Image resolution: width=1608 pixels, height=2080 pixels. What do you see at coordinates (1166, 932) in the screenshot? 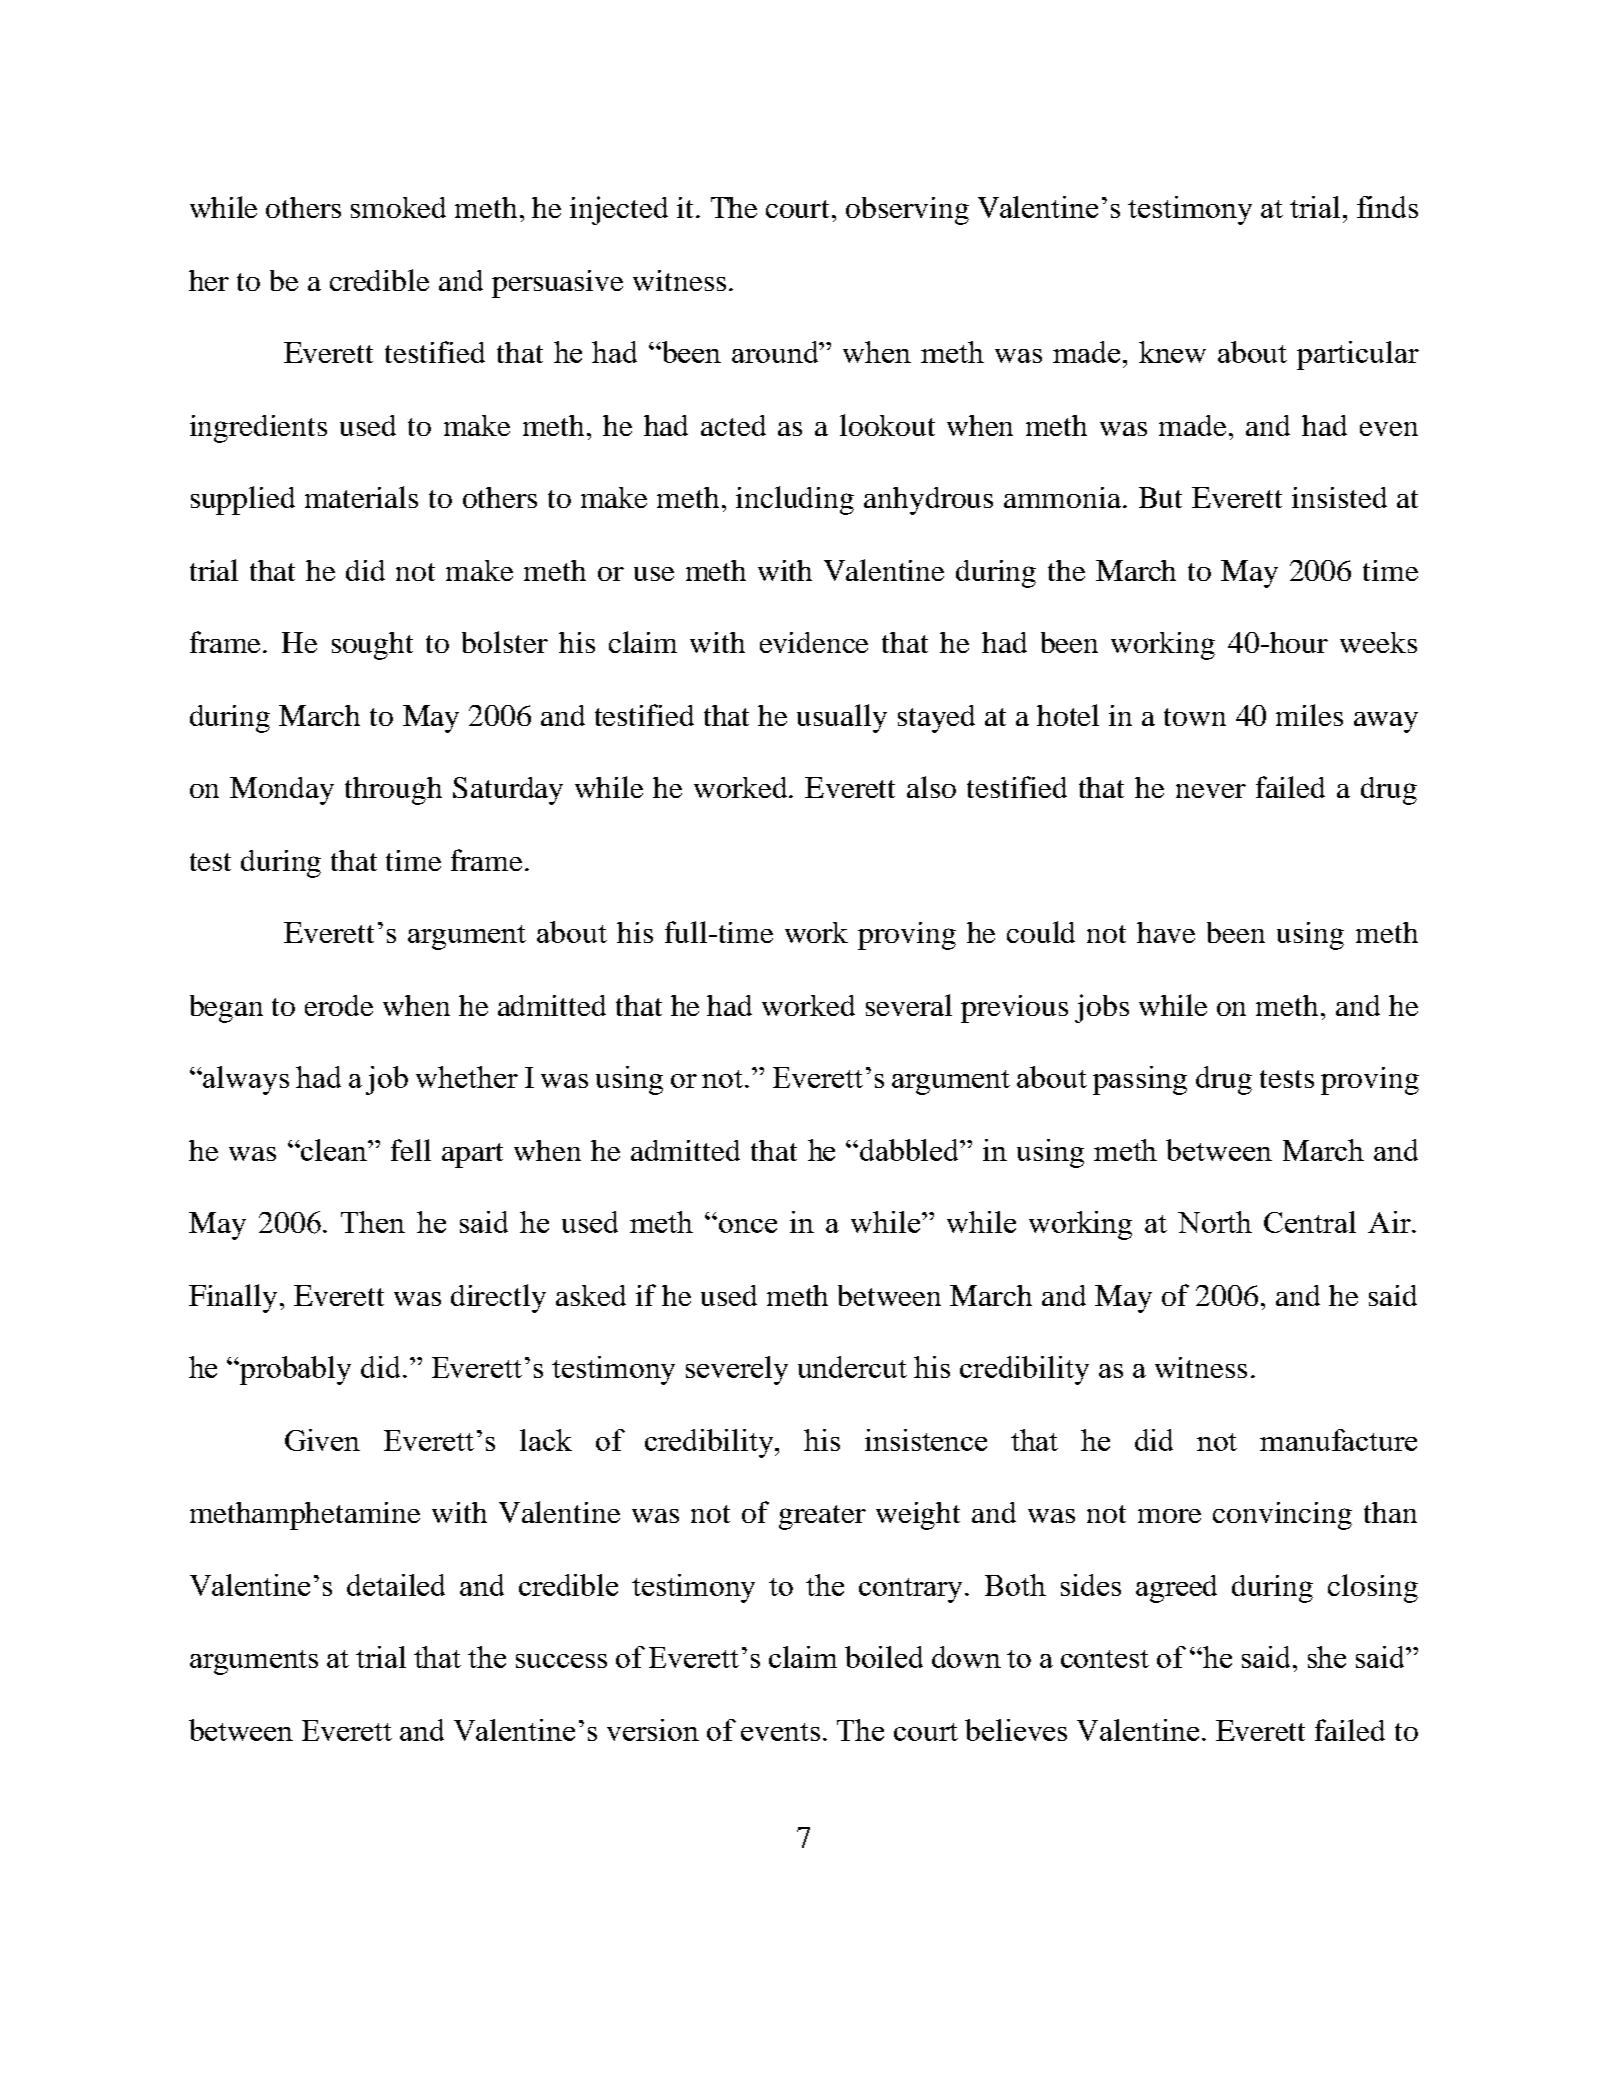
I see `have` at bounding box center [1166, 932].
